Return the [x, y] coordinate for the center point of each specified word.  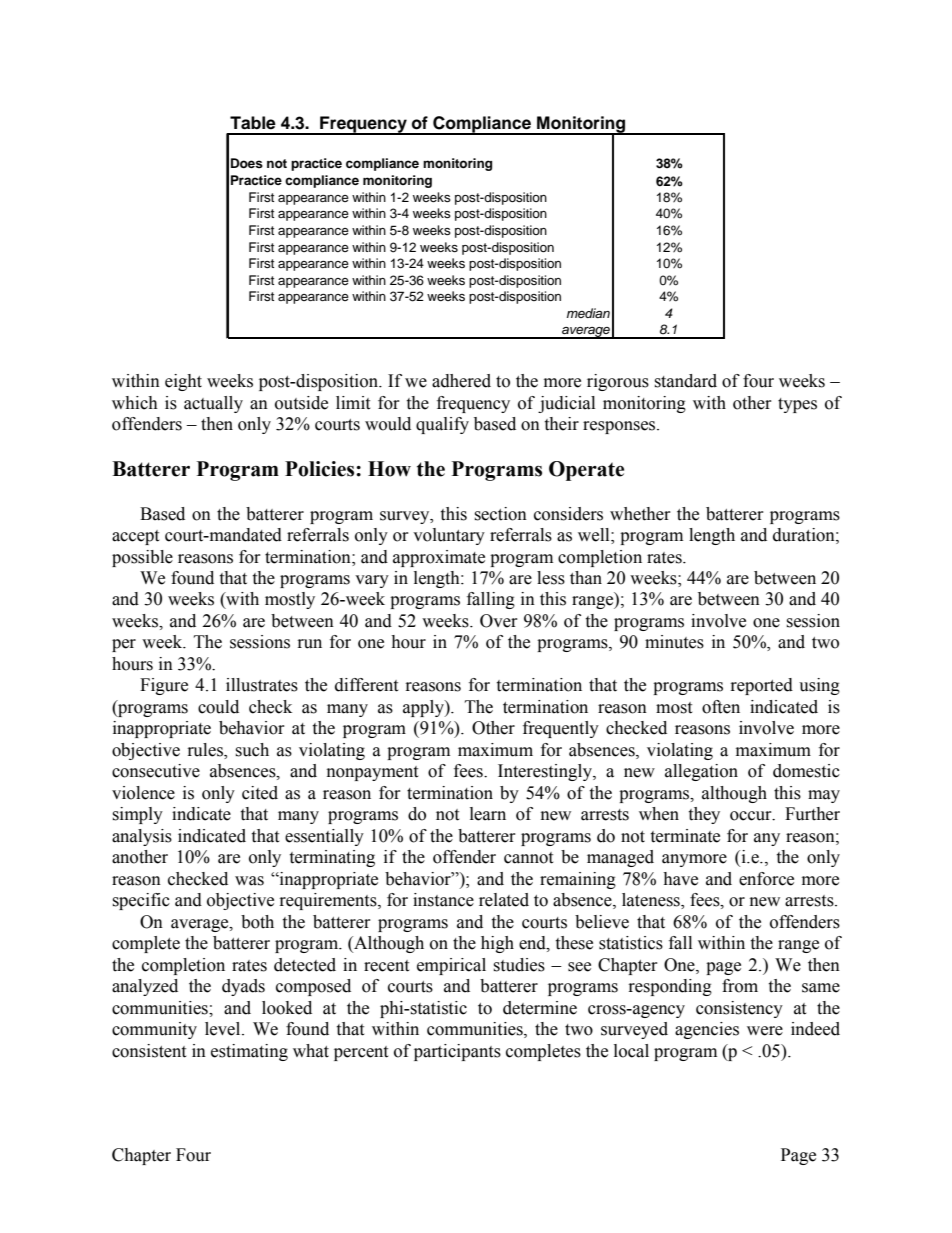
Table [253, 123]
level [224, 1029]
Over [499, 621]
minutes [674, 642]
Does [247, 163]
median [588, 313]
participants [457, 1052]
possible [142, 558]
